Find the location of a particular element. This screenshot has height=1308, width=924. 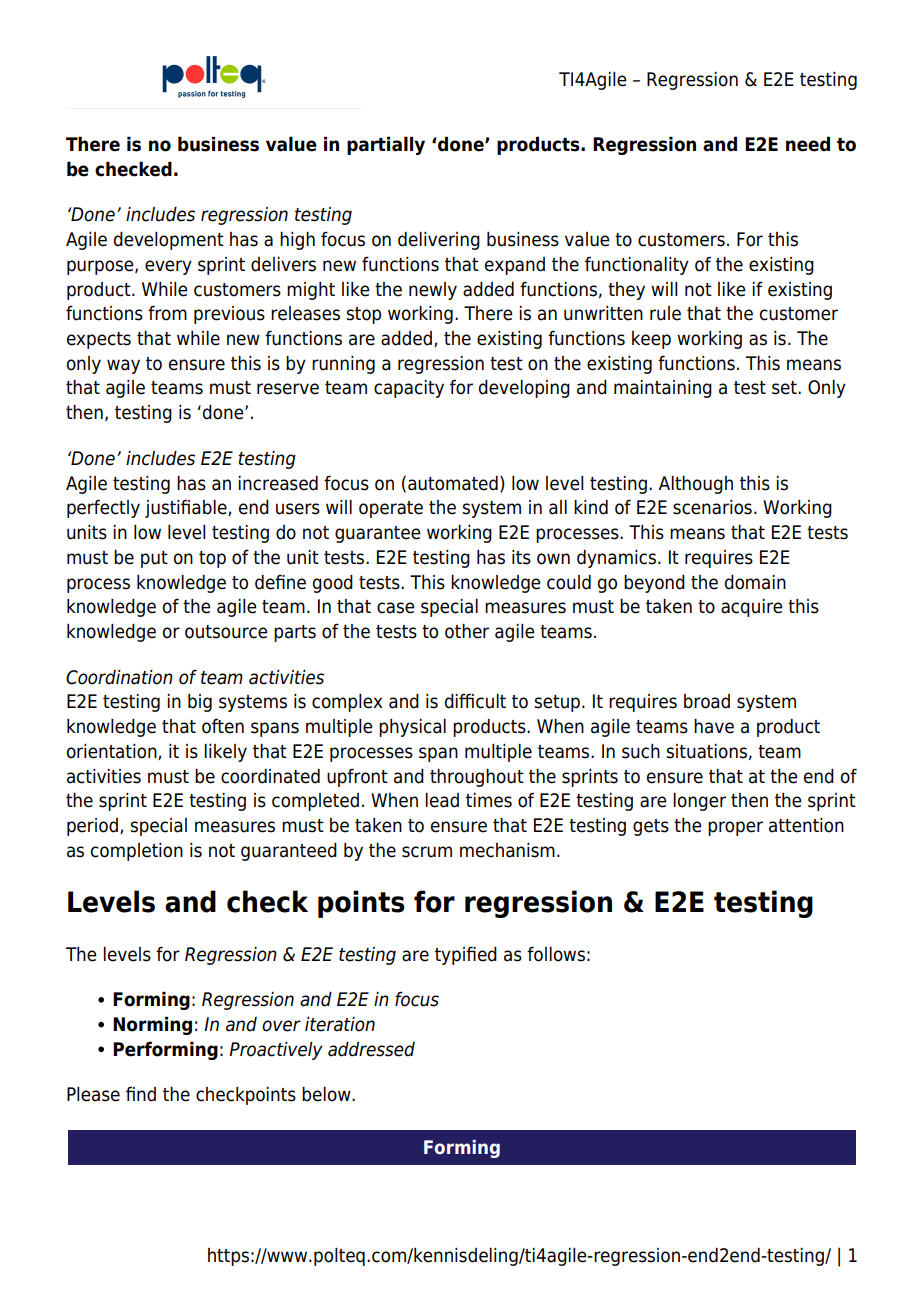

partially is located at coordinates (386, 145).
